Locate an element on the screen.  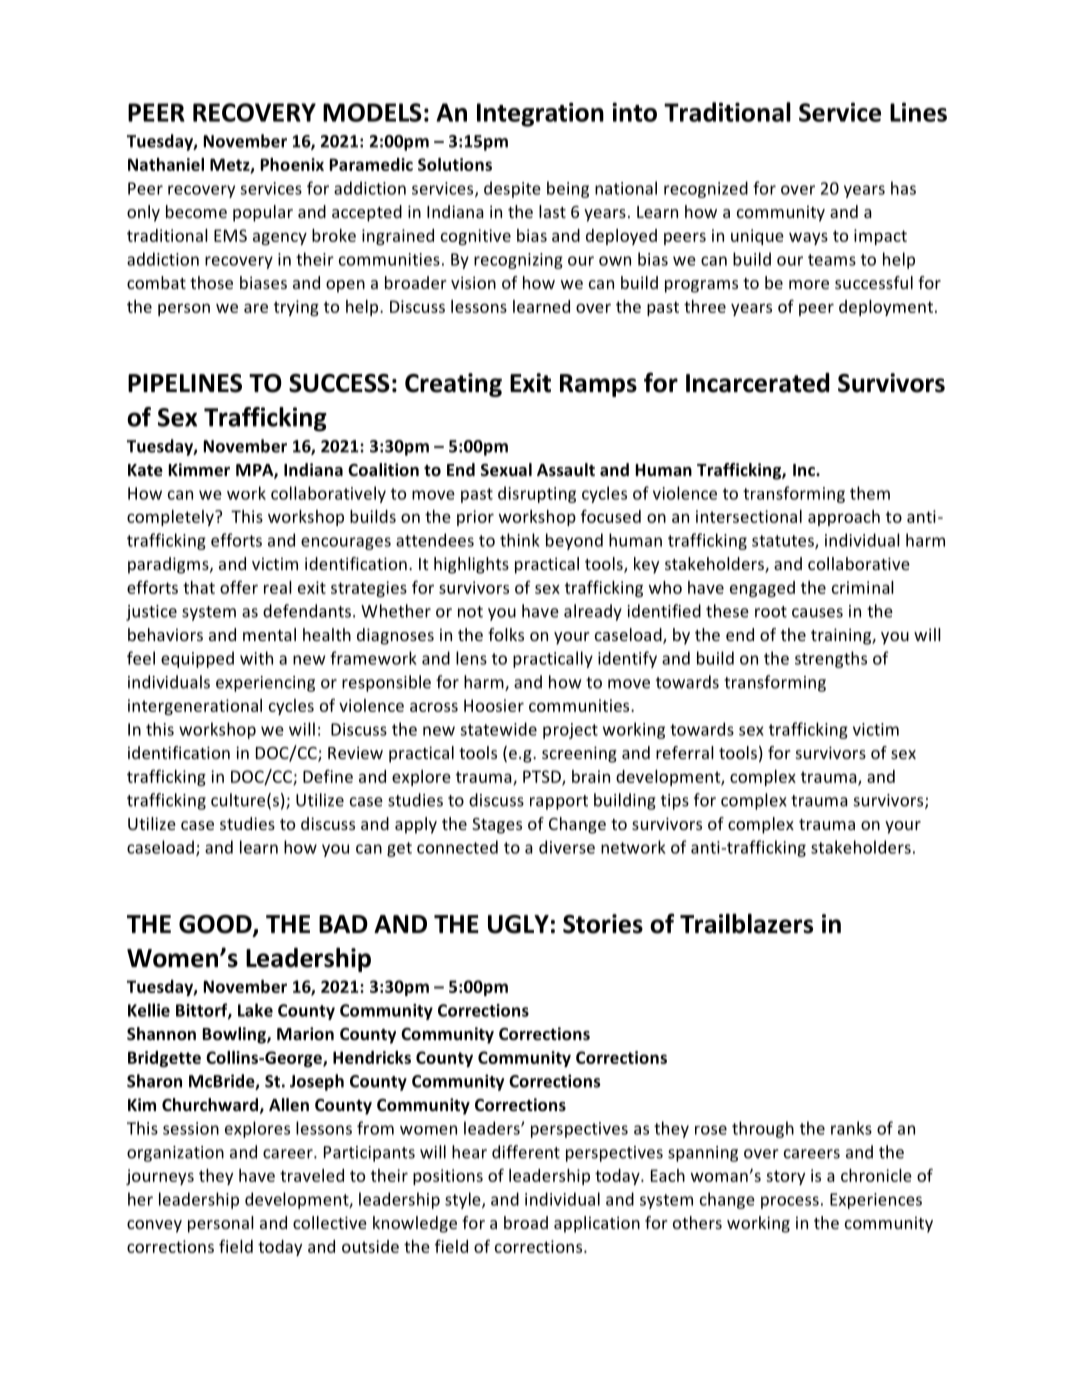
has is located at coordinates (903, 188).
